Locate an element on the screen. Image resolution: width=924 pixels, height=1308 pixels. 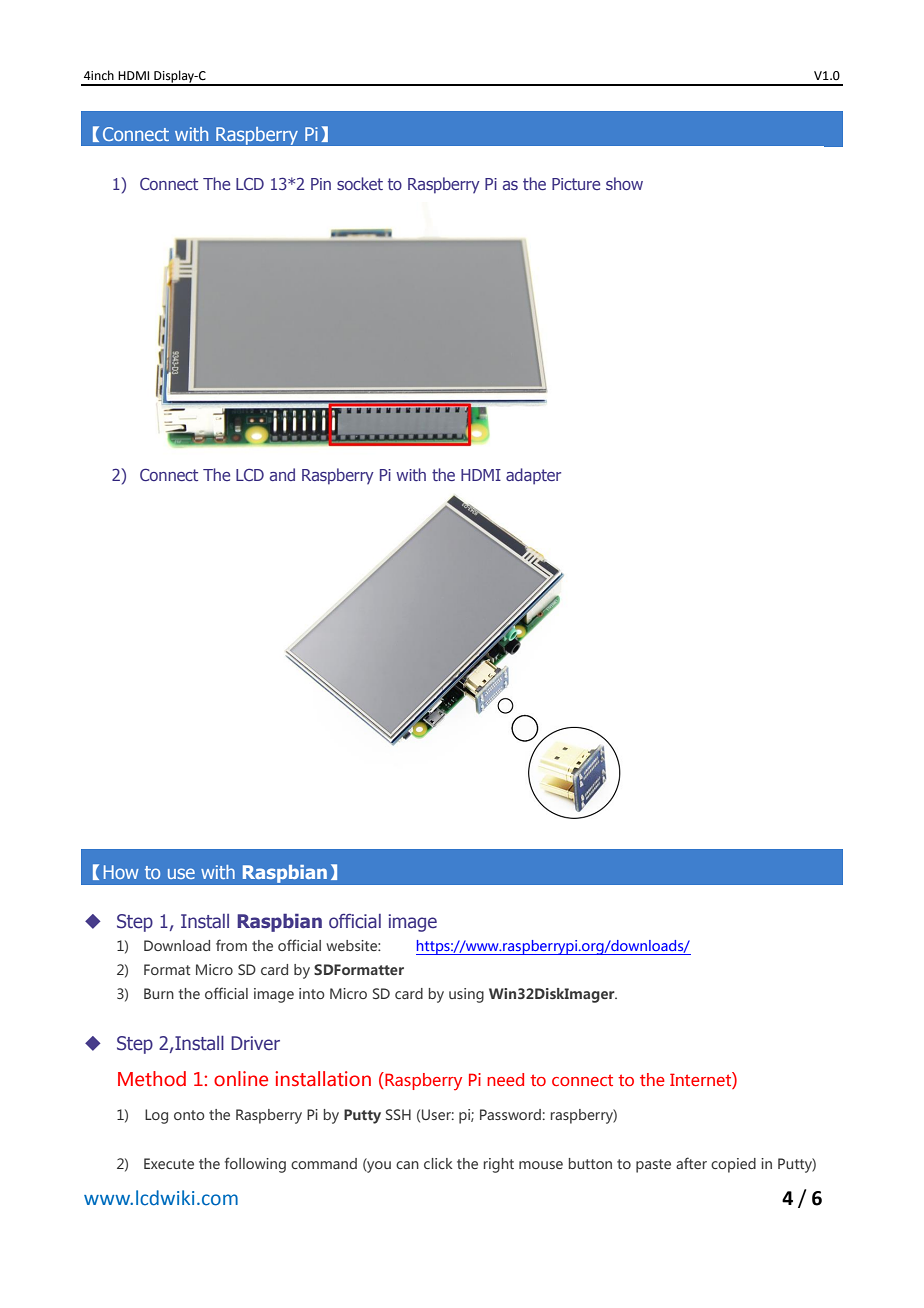
Burn is located at coordinates (159, 993).
